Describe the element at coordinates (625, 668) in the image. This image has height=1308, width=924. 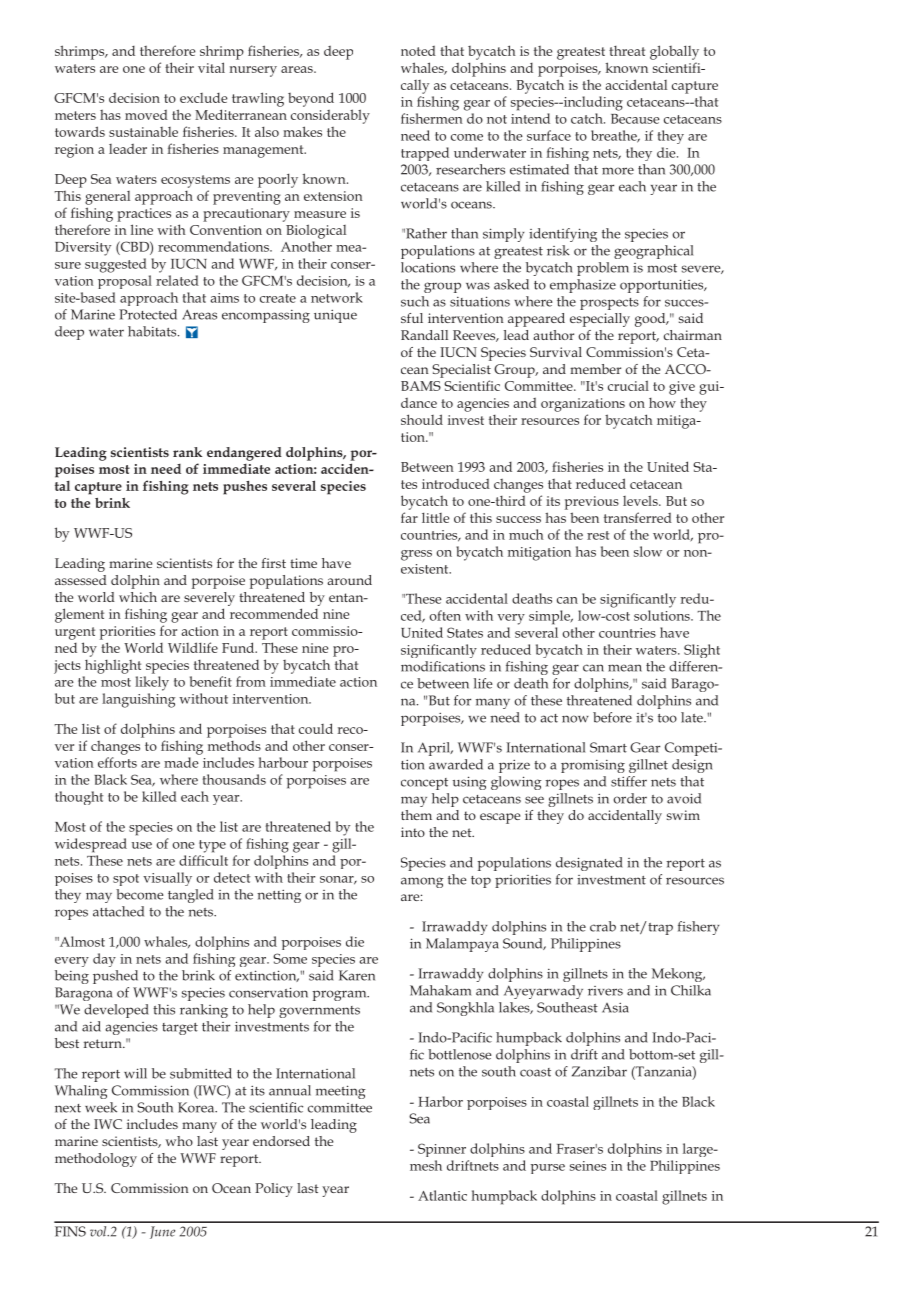
I see `mean` at that location.
